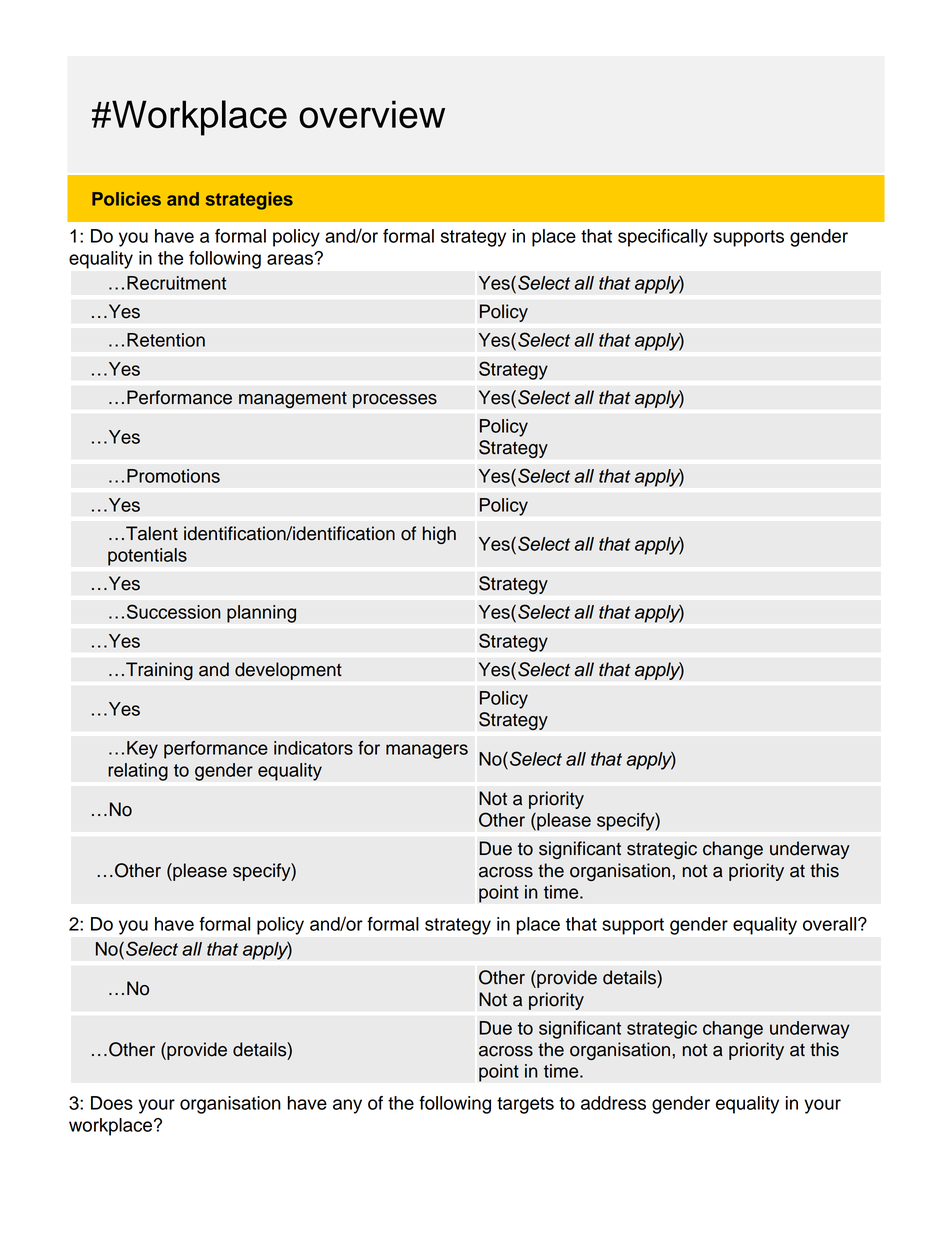  What do you see at coordinates (372, 114) in the screenshot?
I see `overview` at bounding box center [372, 114].
